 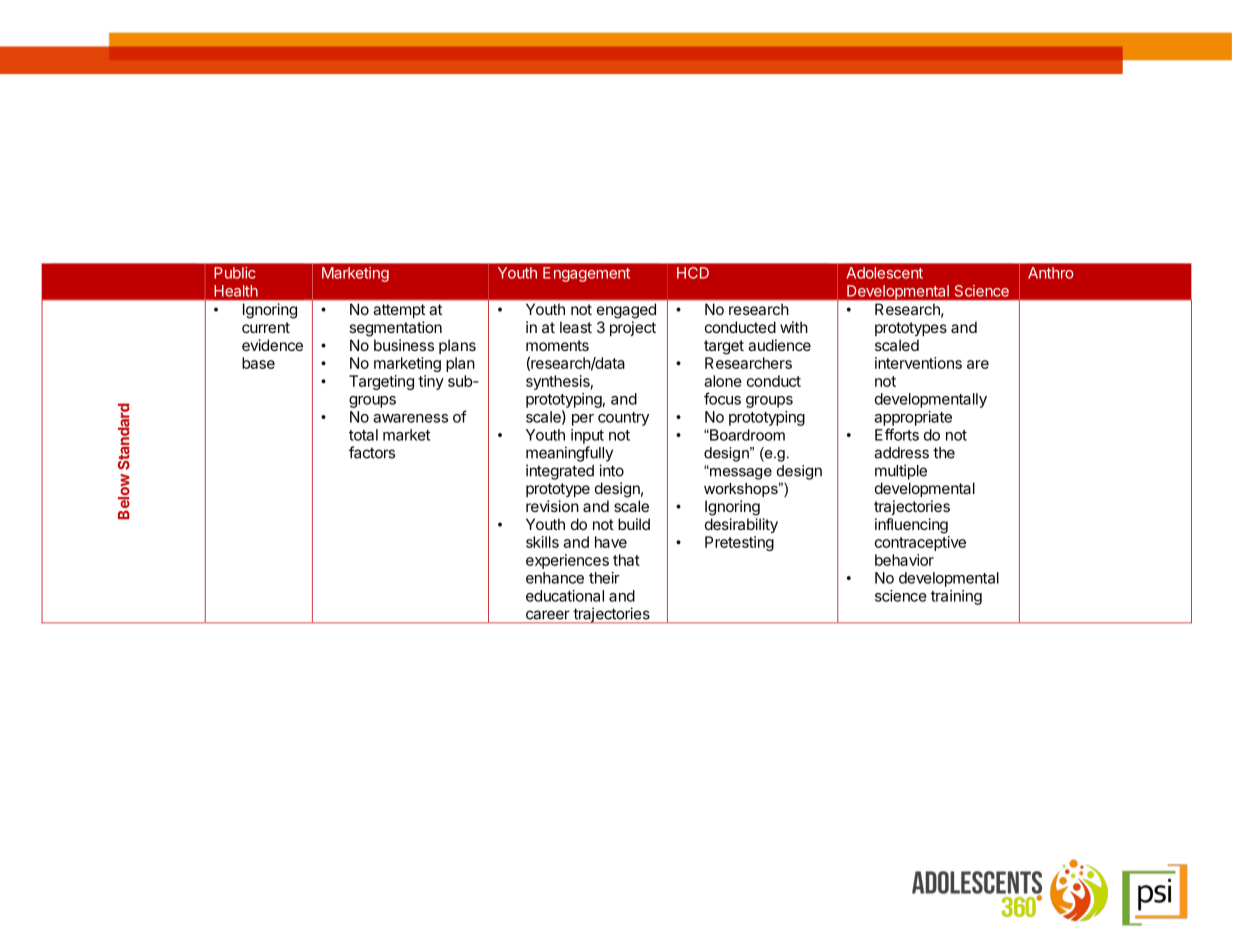 What do you see at coordinates (884, 273) in the document?
I see `Adolescent` at bounding box center [884, 273].
